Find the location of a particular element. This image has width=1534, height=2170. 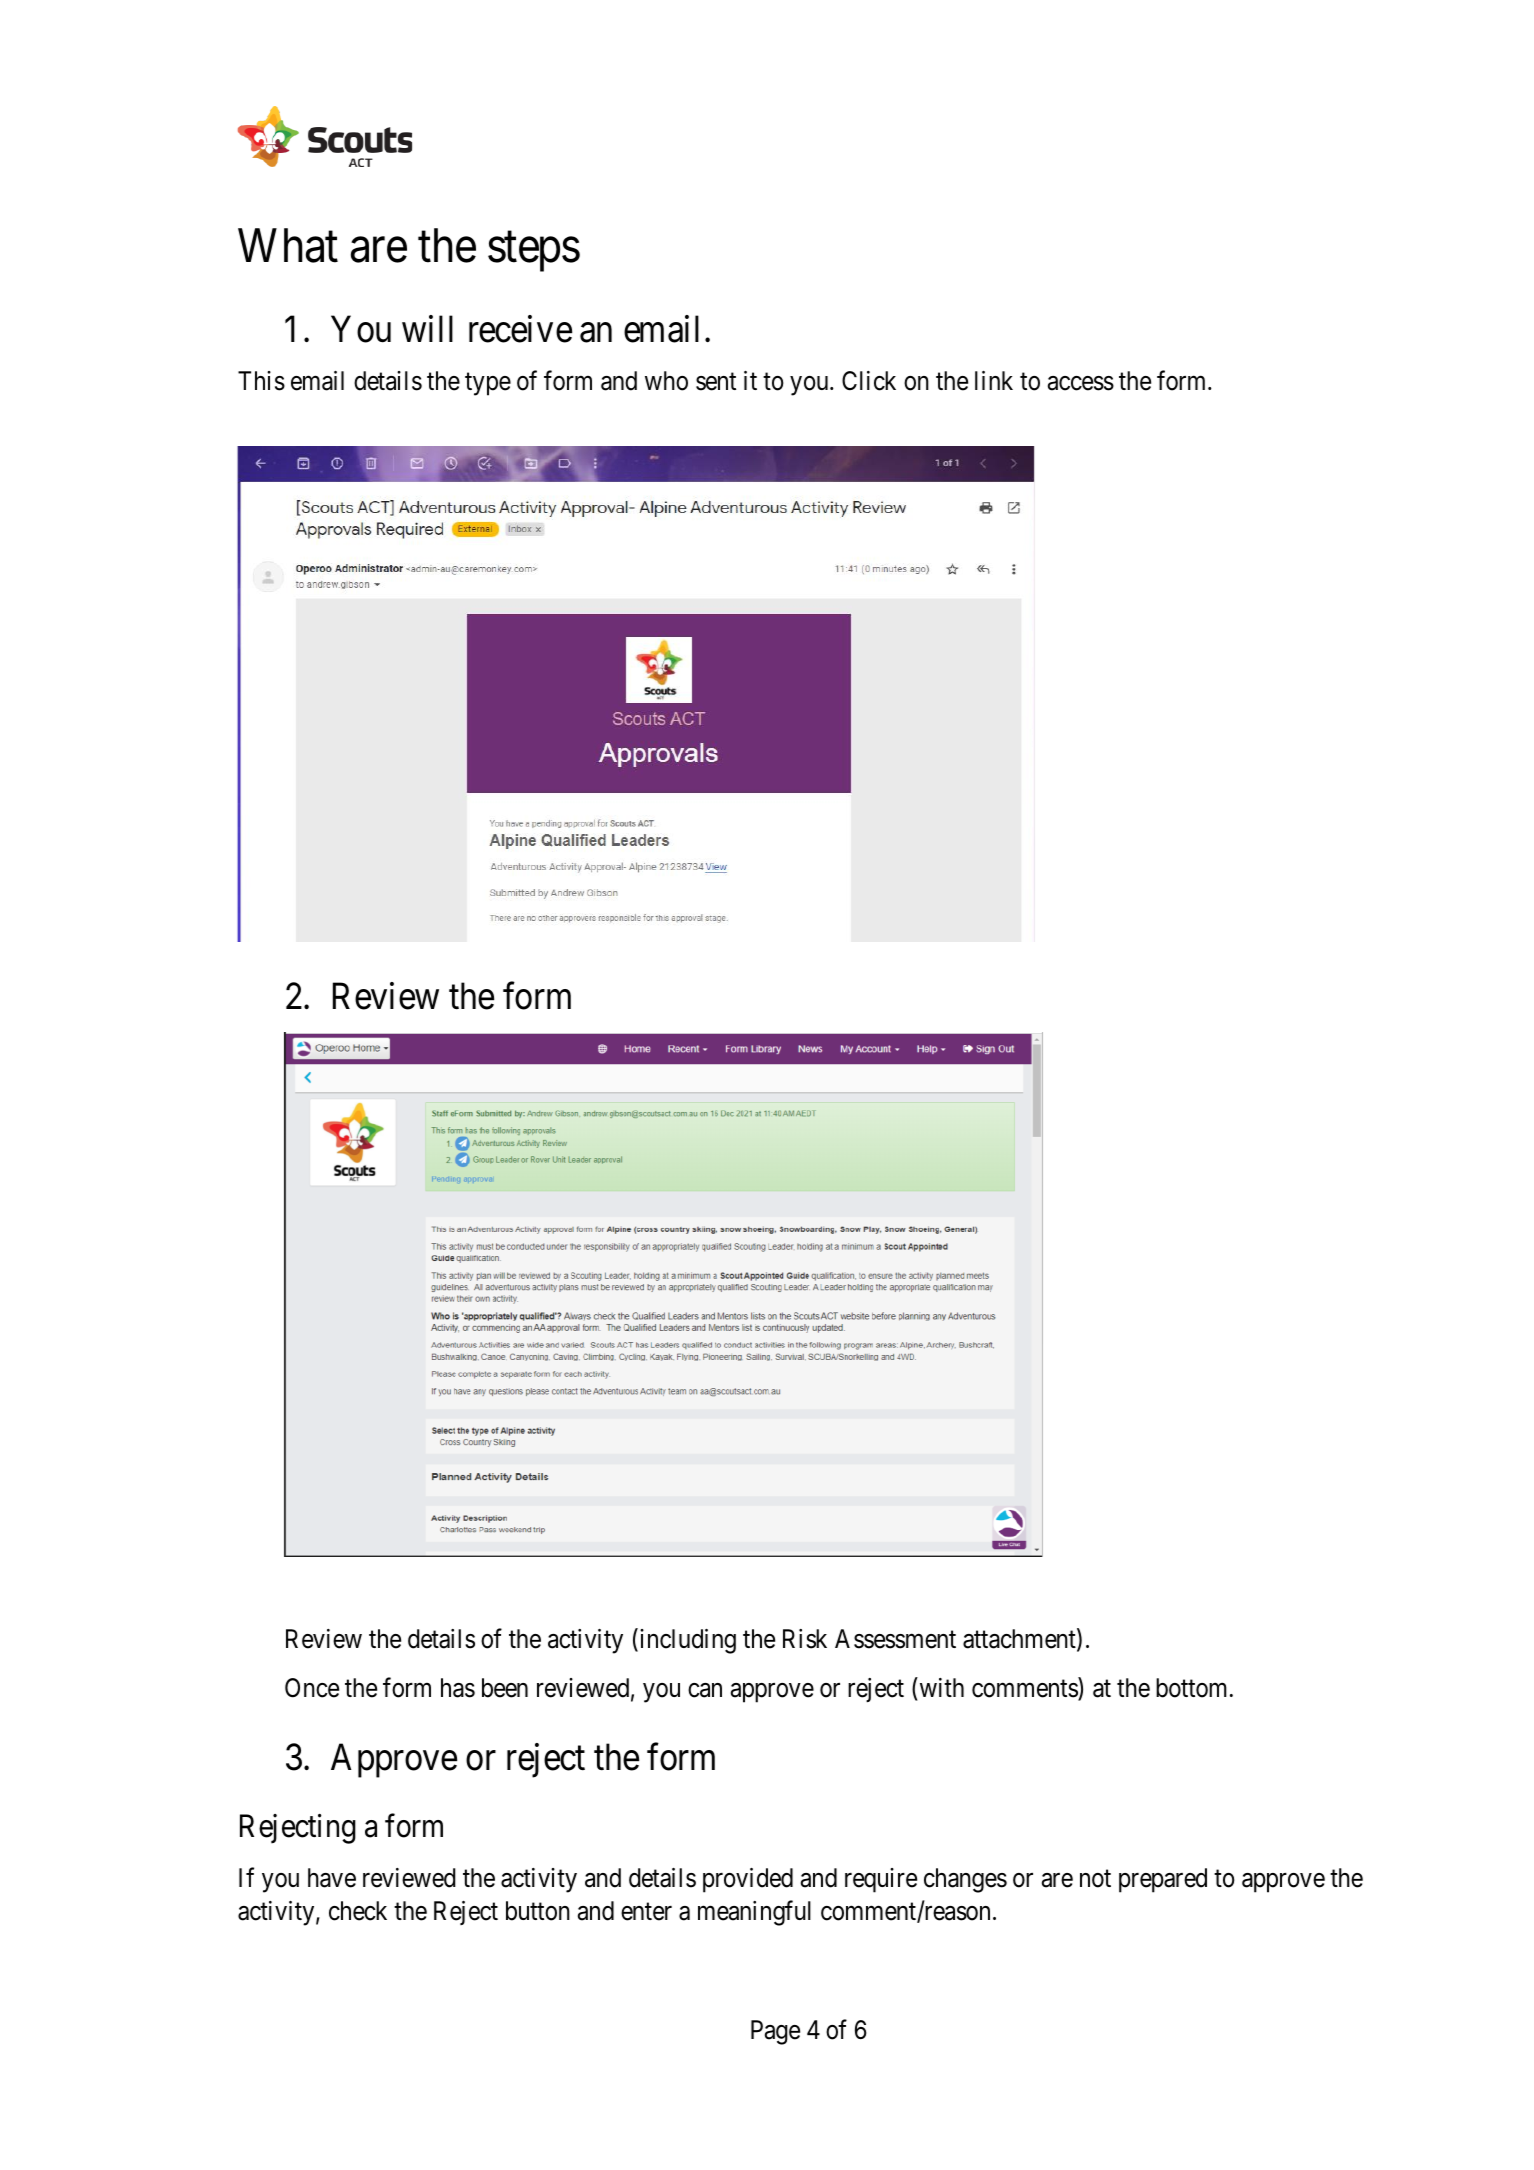

check is located at coordinates (358, 1911).
